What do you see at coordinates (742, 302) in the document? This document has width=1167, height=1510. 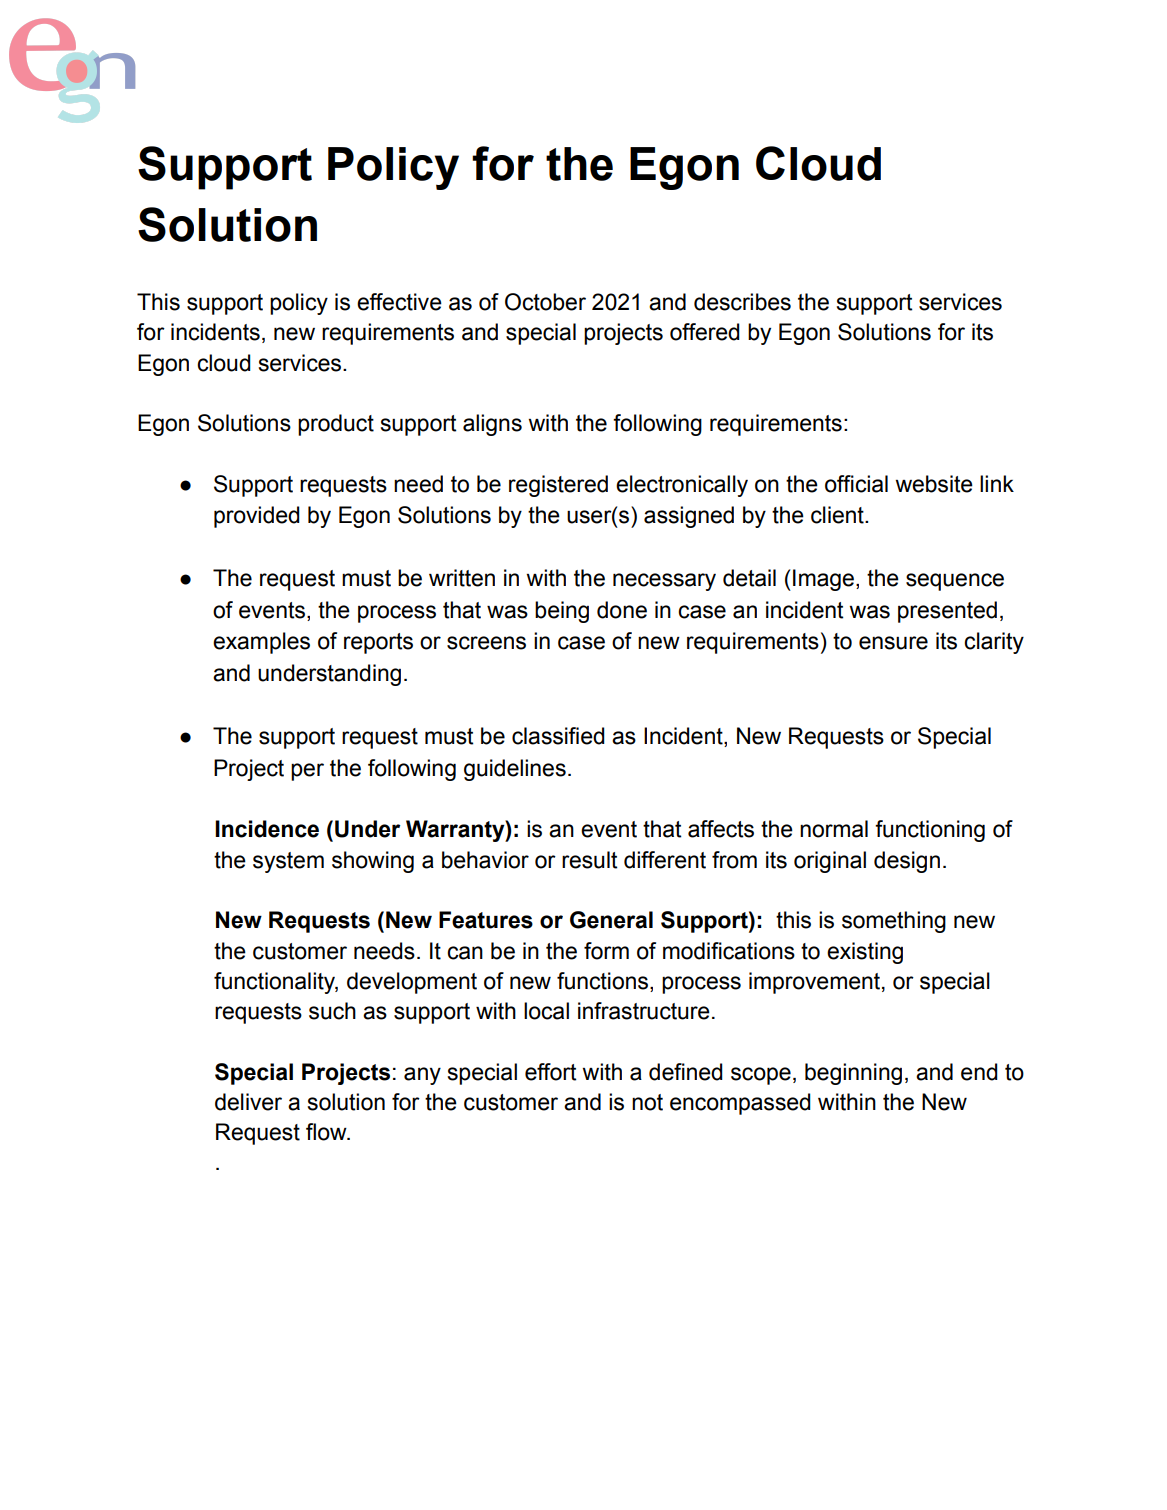 I see `describes` at bounding box center [742, 302].
